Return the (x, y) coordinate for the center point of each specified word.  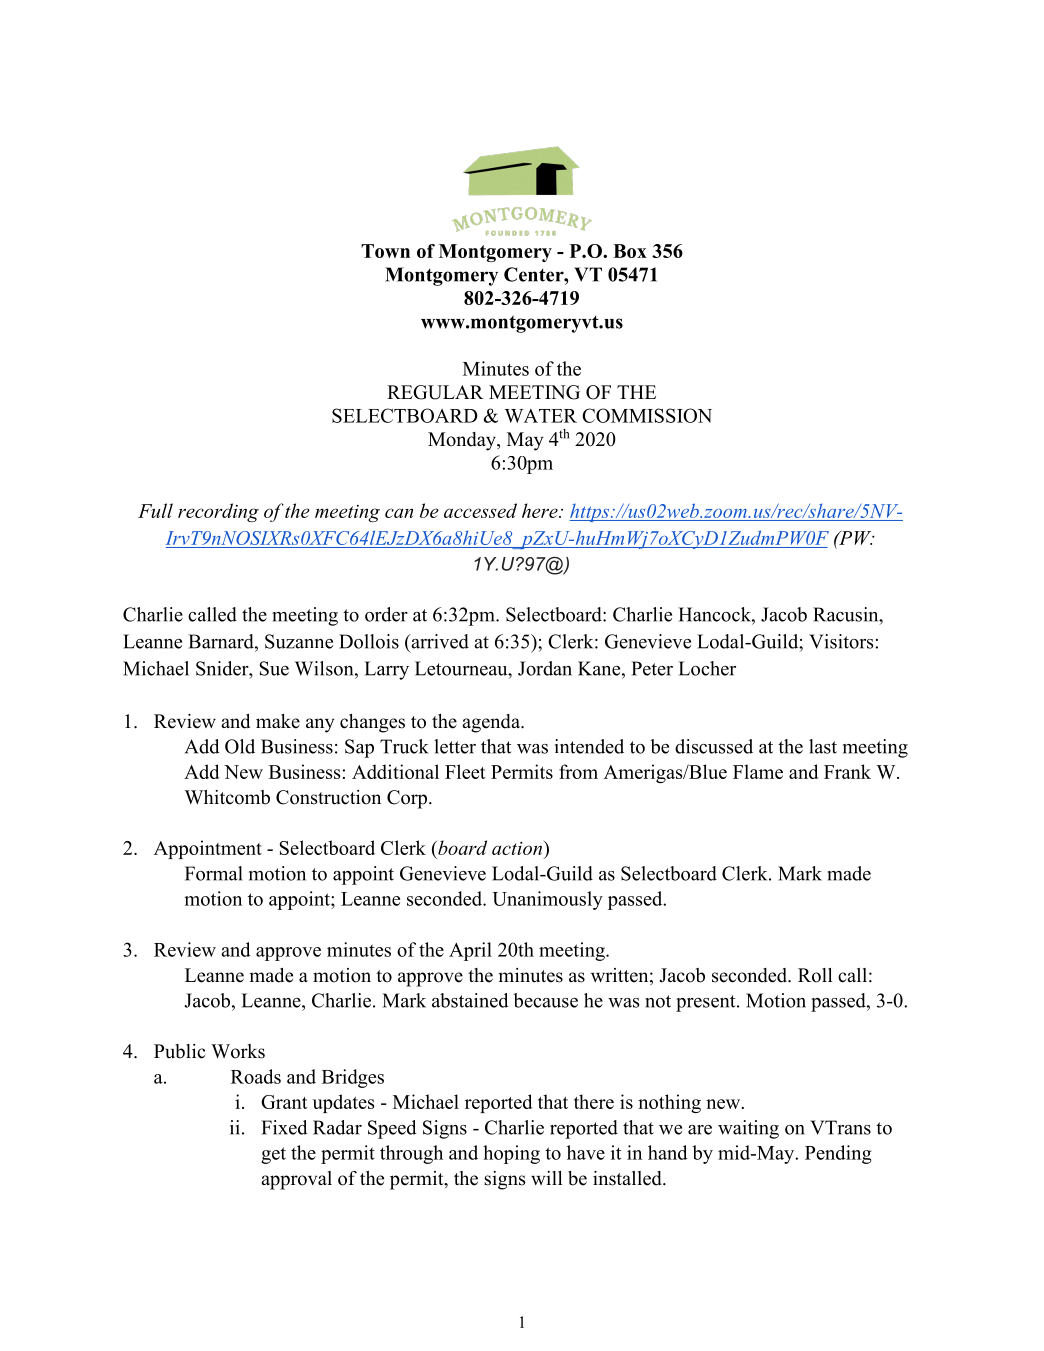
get (273, 1155)
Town (385, 251)
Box (630, 251)
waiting (748, 1129)
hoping (511, 1154)
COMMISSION (647, 415)
